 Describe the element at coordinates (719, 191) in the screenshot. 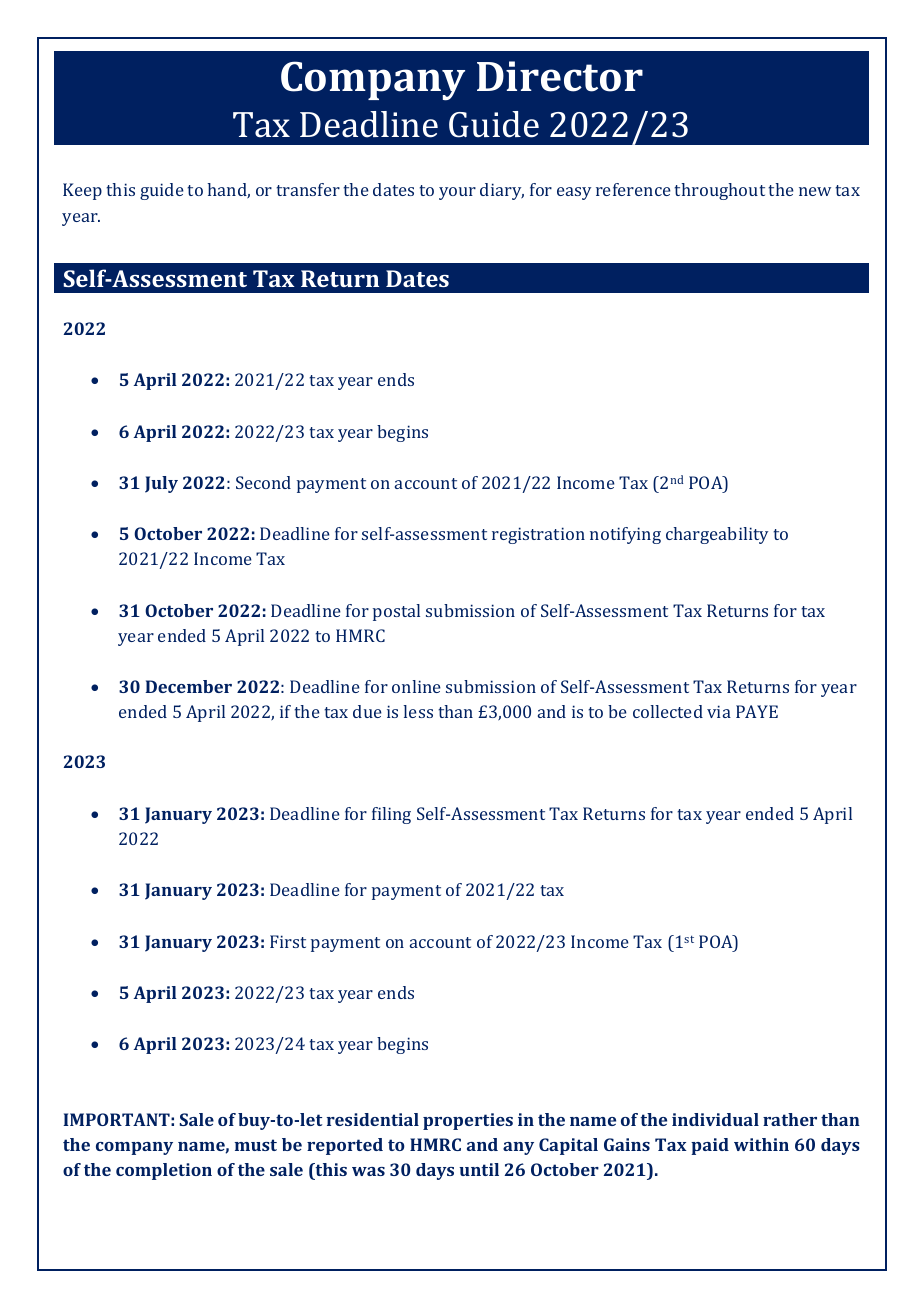

I see `throughout` at that location.
